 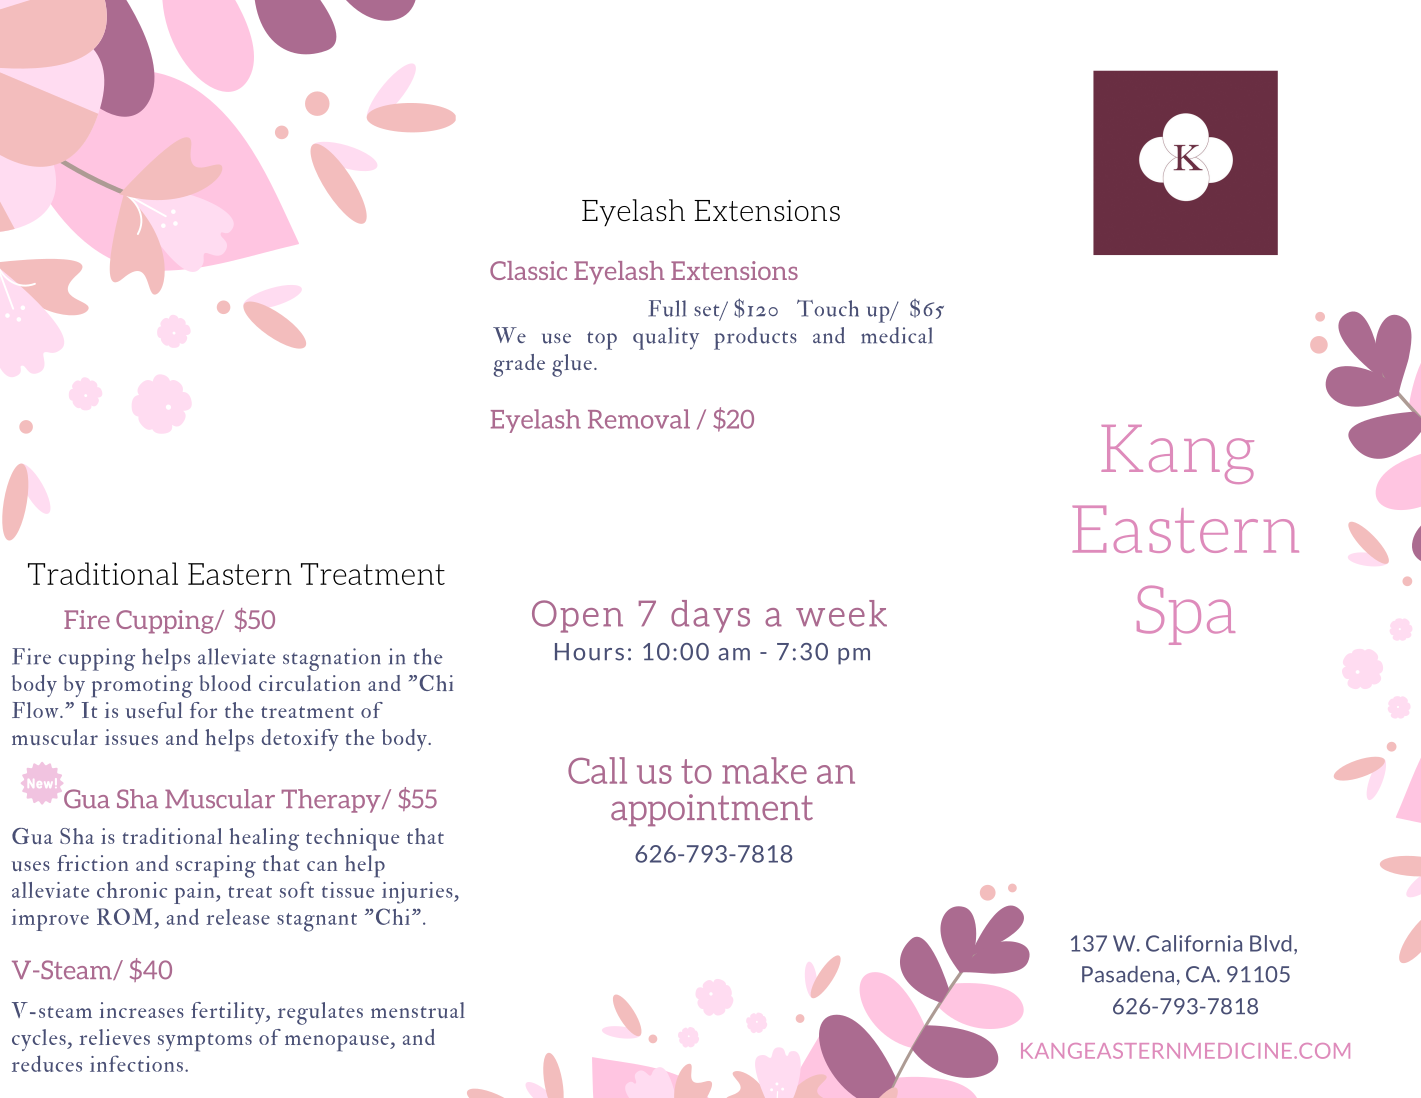 What do you see at coordinates (528, 270) in the image?
I see `Classic` at bounding box center [528, 270].
